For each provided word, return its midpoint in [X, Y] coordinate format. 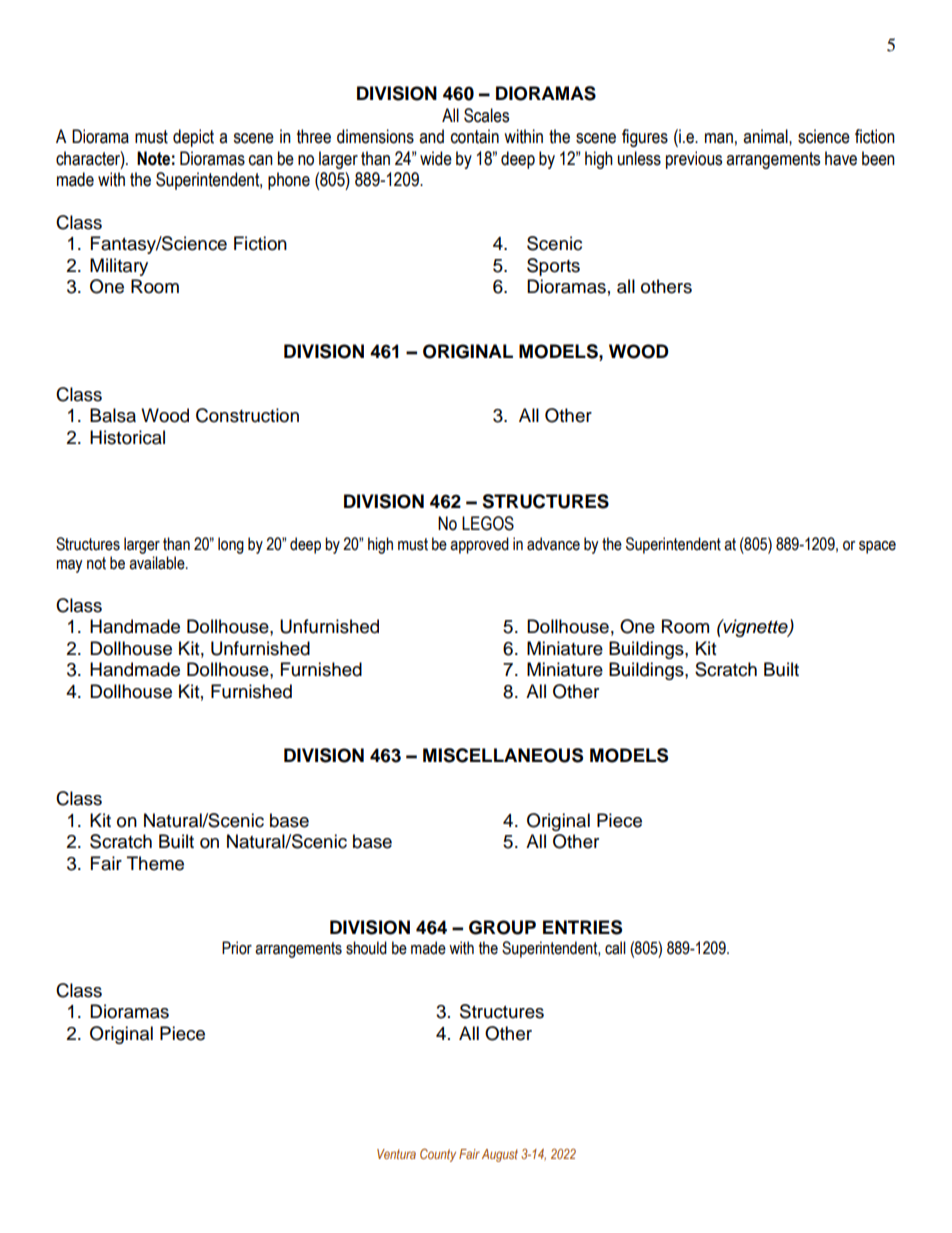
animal [766, 136]
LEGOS [488, 523]
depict [193, 138]
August [500, 1155]
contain [475, 136]
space [877, 547]
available [158, 563]
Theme [155, 863]
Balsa [113, 415]
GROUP [502, 927]
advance [553, 544]
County [438, 1155]
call [615, 948]
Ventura [396, 1154]
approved [479, 545]
